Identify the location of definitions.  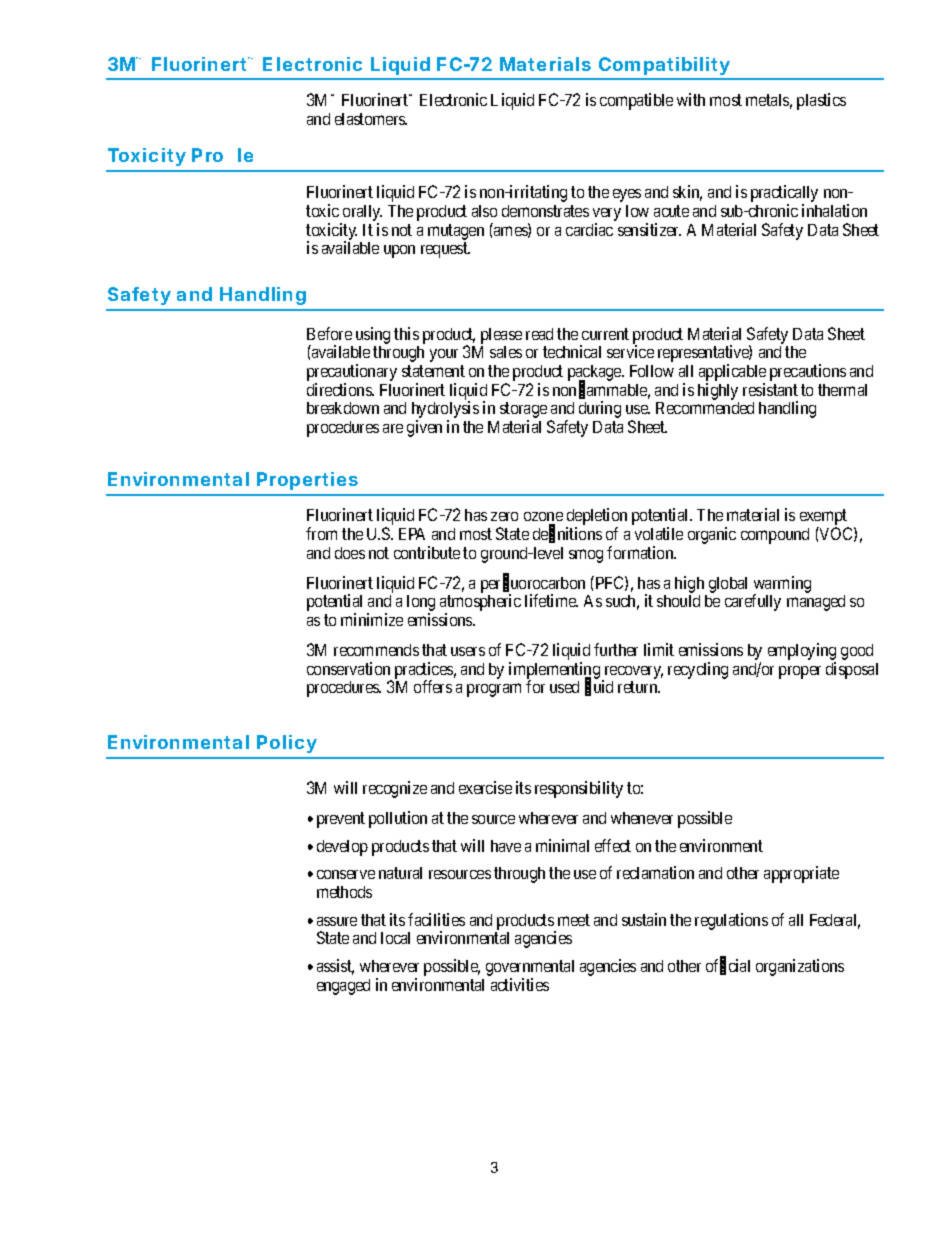
(567, 534).
